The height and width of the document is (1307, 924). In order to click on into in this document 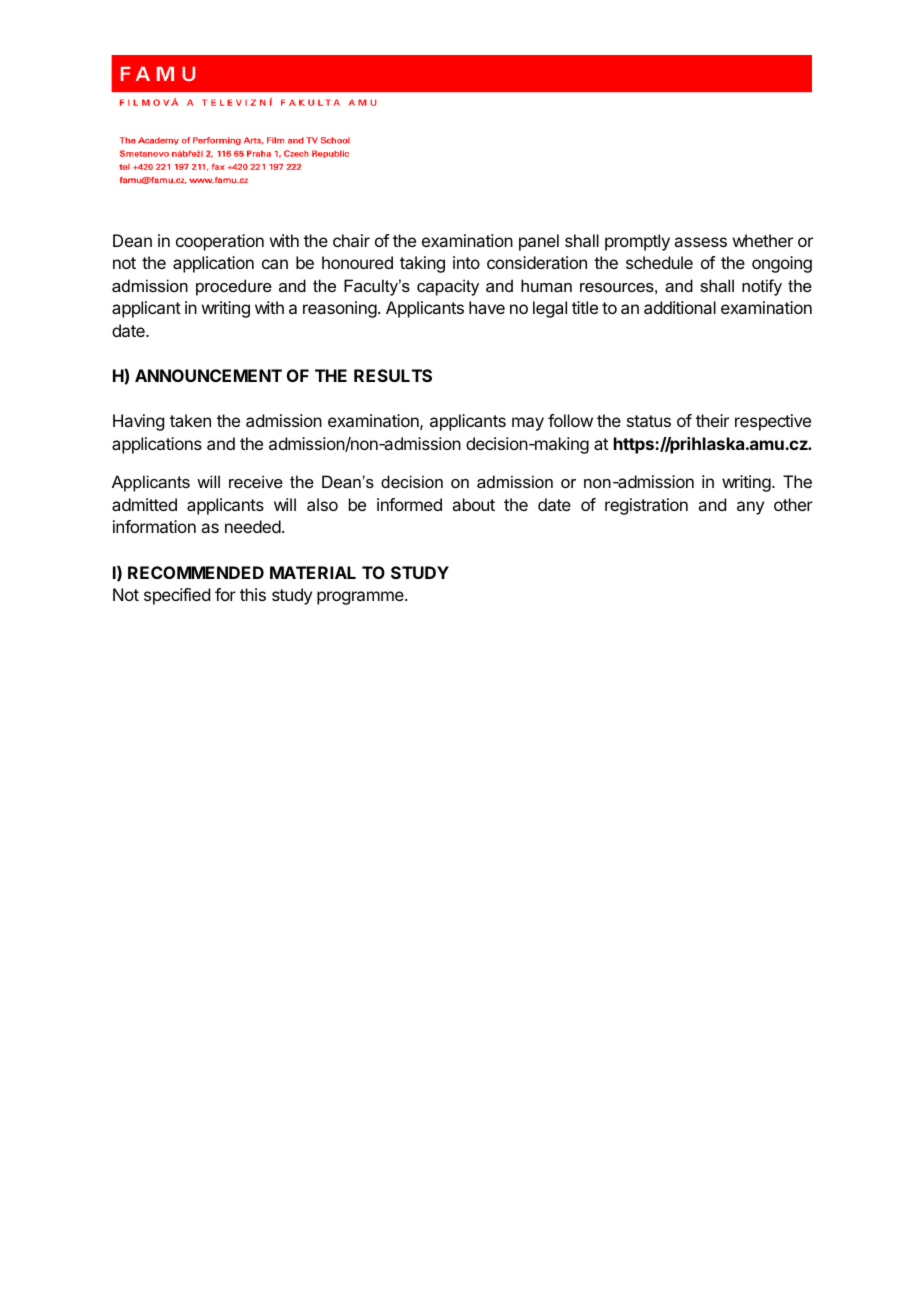, I will do `click(466, 262)`.
